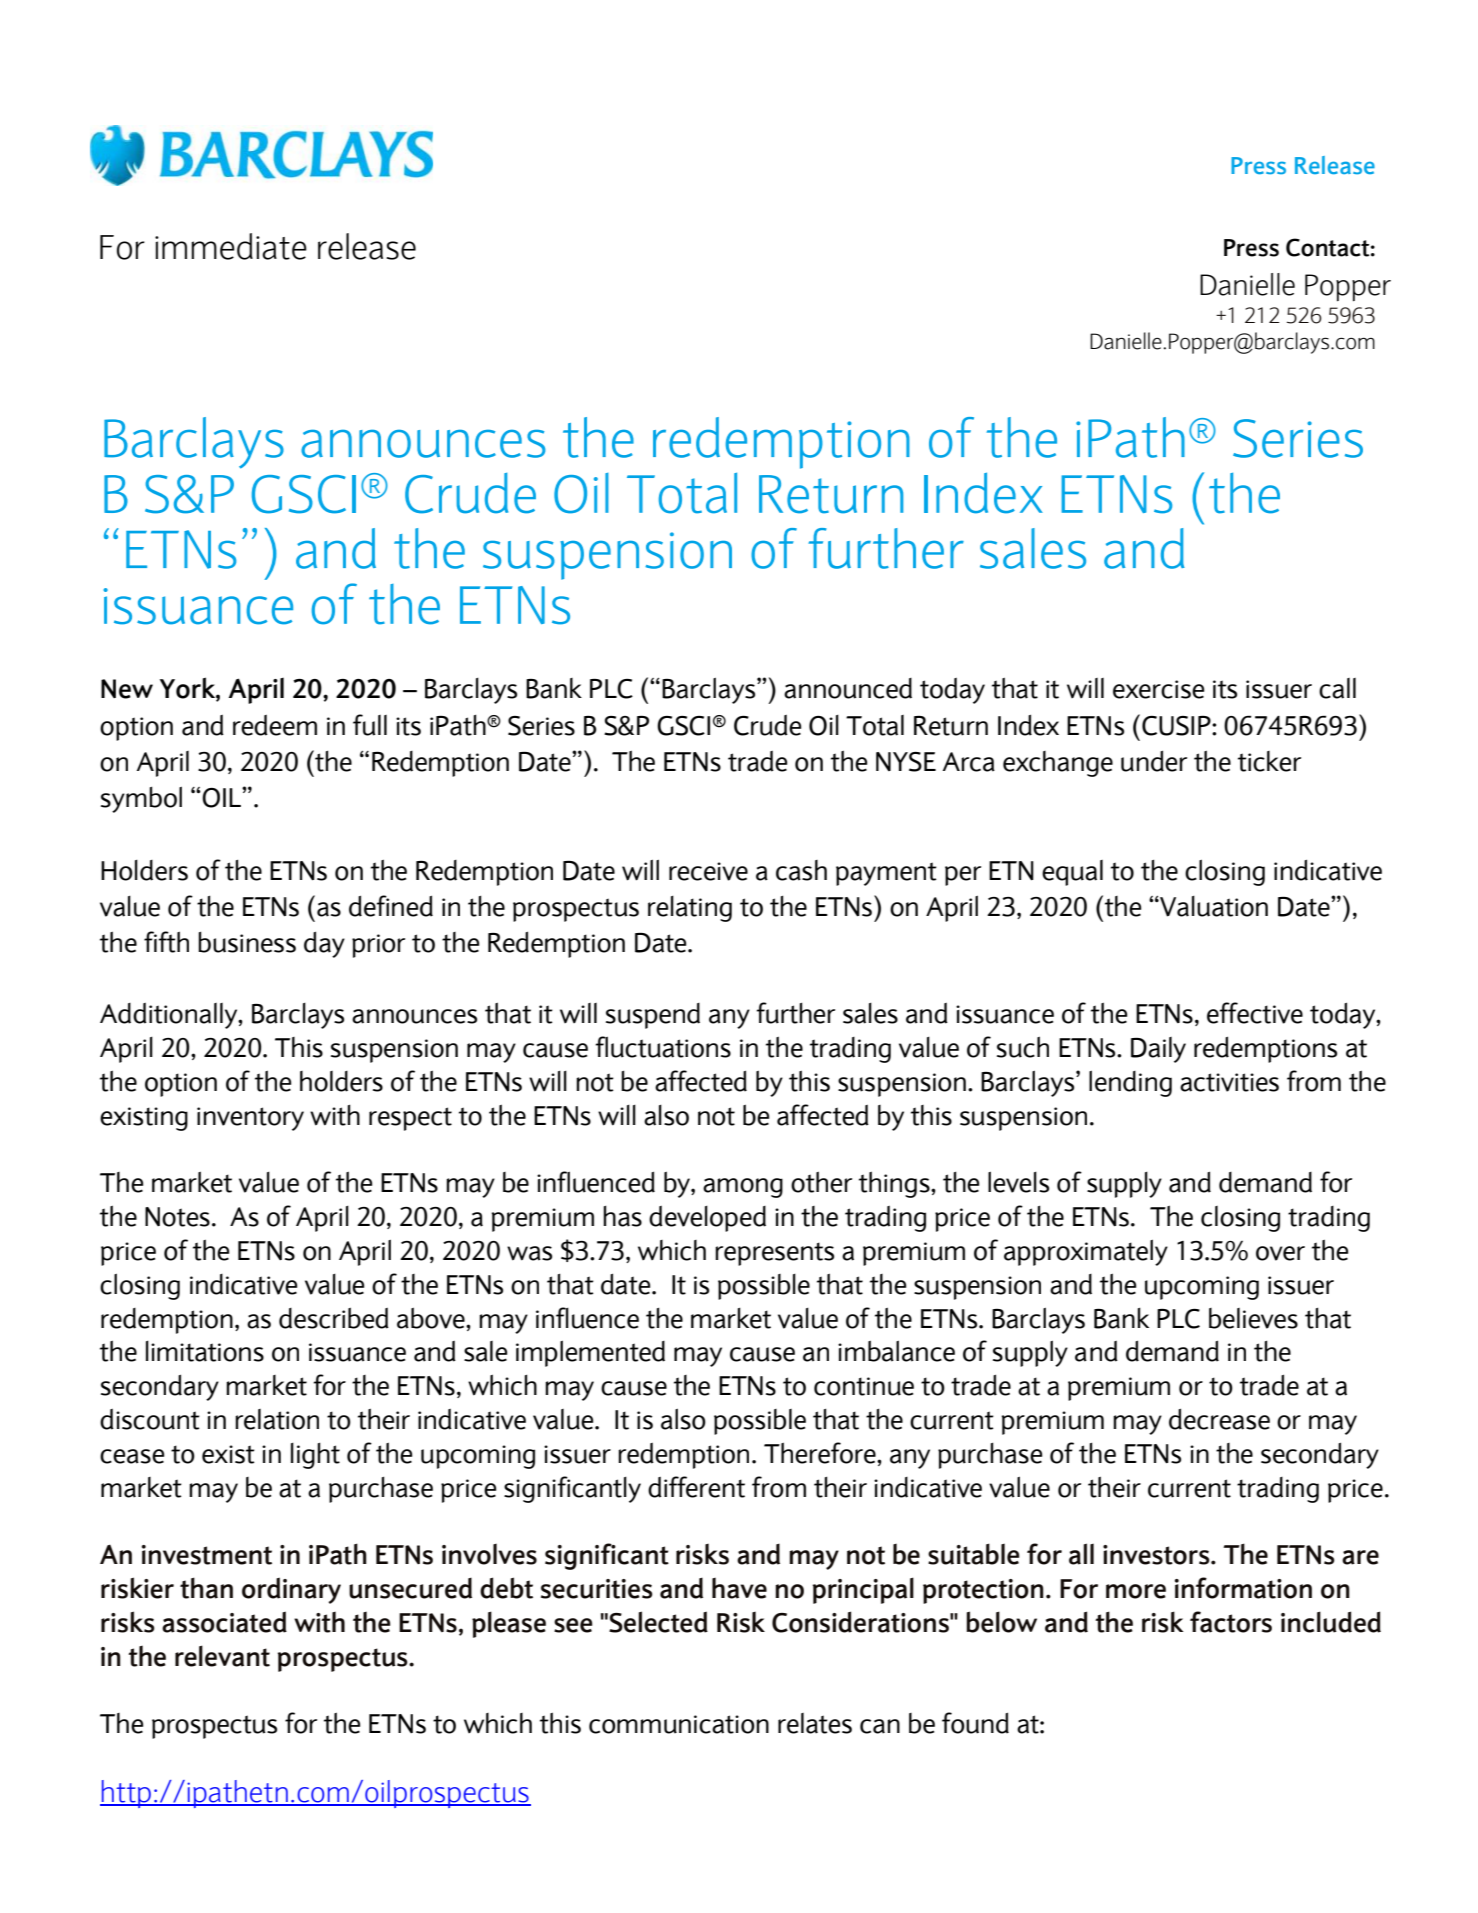 The image size is (1478, 1913). I want to click on relevant, so click(222, 1656).
